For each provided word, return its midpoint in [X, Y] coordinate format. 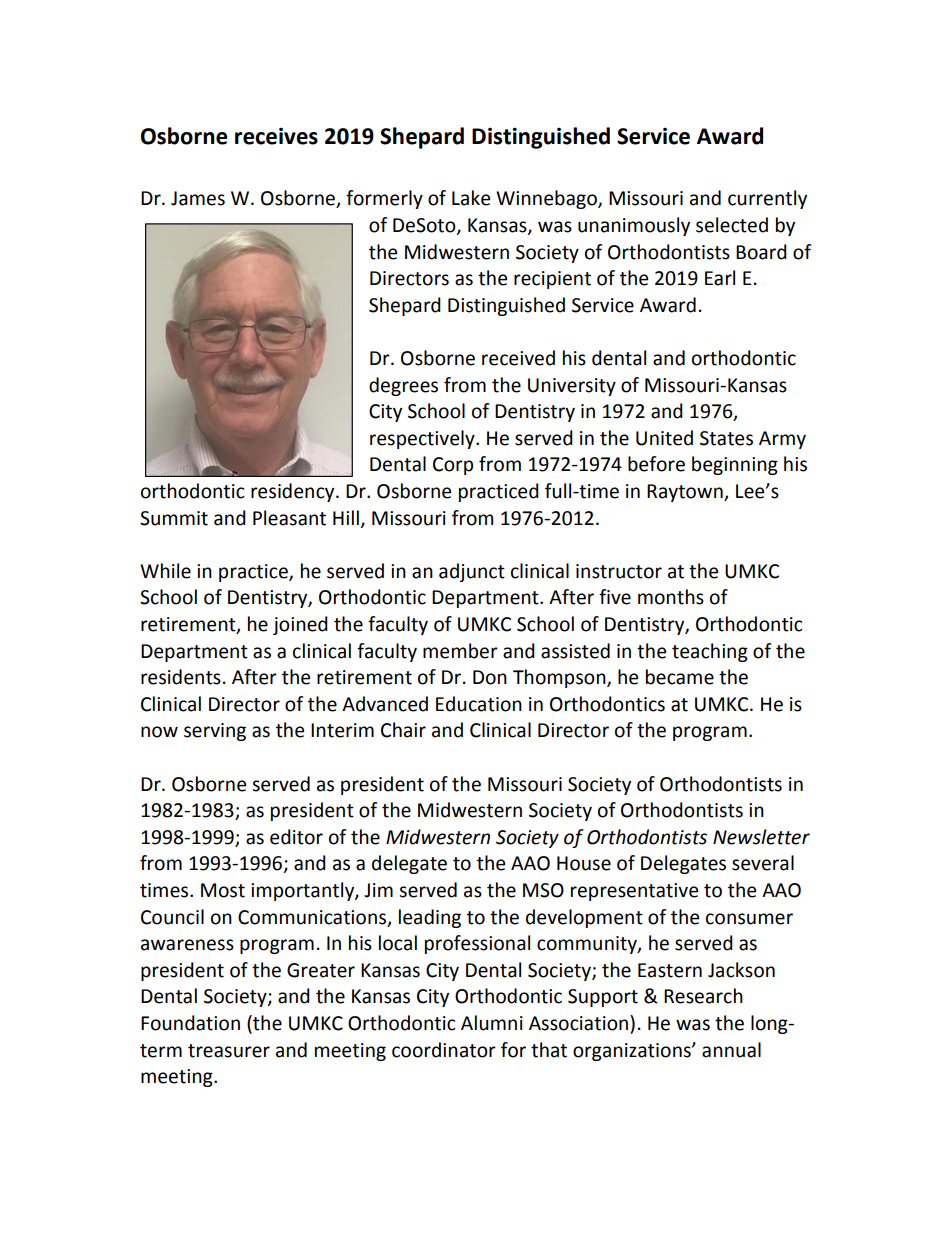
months [671, 597]
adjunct [472, 572]
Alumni [492, 1023]
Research [703, 996]
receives [276, 136]
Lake [471, 198]
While [165, 571]
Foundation [190, 1023]
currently [767, 199]
